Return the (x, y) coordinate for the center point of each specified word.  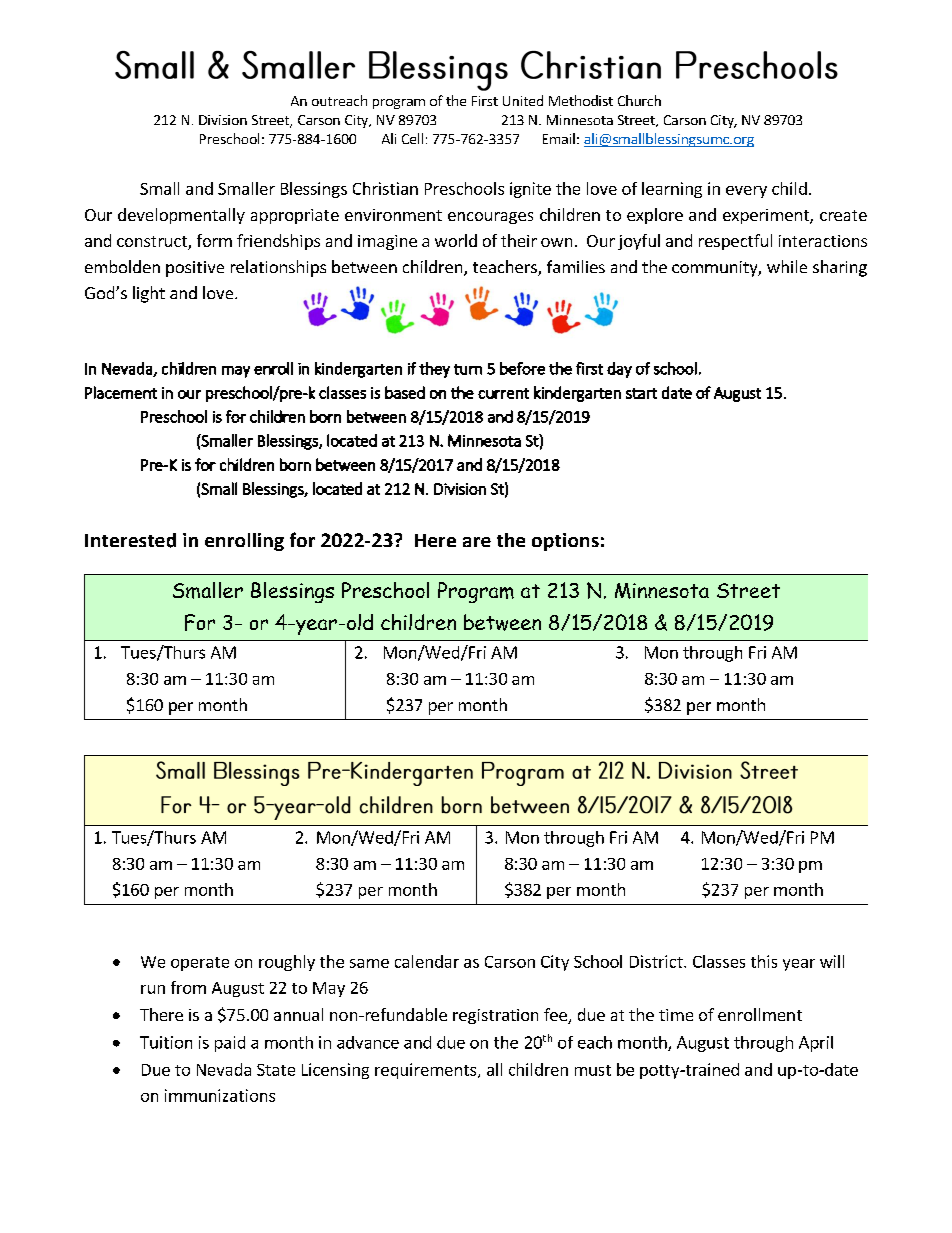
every (746, 192)
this (764, 961)
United (523, 100)
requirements (427, 1071)
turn (468, 369)
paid (230, 1044)
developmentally (181, 216)
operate (200, 964)
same (369, 963)
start (641, 393)
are (477, 542)
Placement (121, 392)
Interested (130, 540)
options (565, 542)
